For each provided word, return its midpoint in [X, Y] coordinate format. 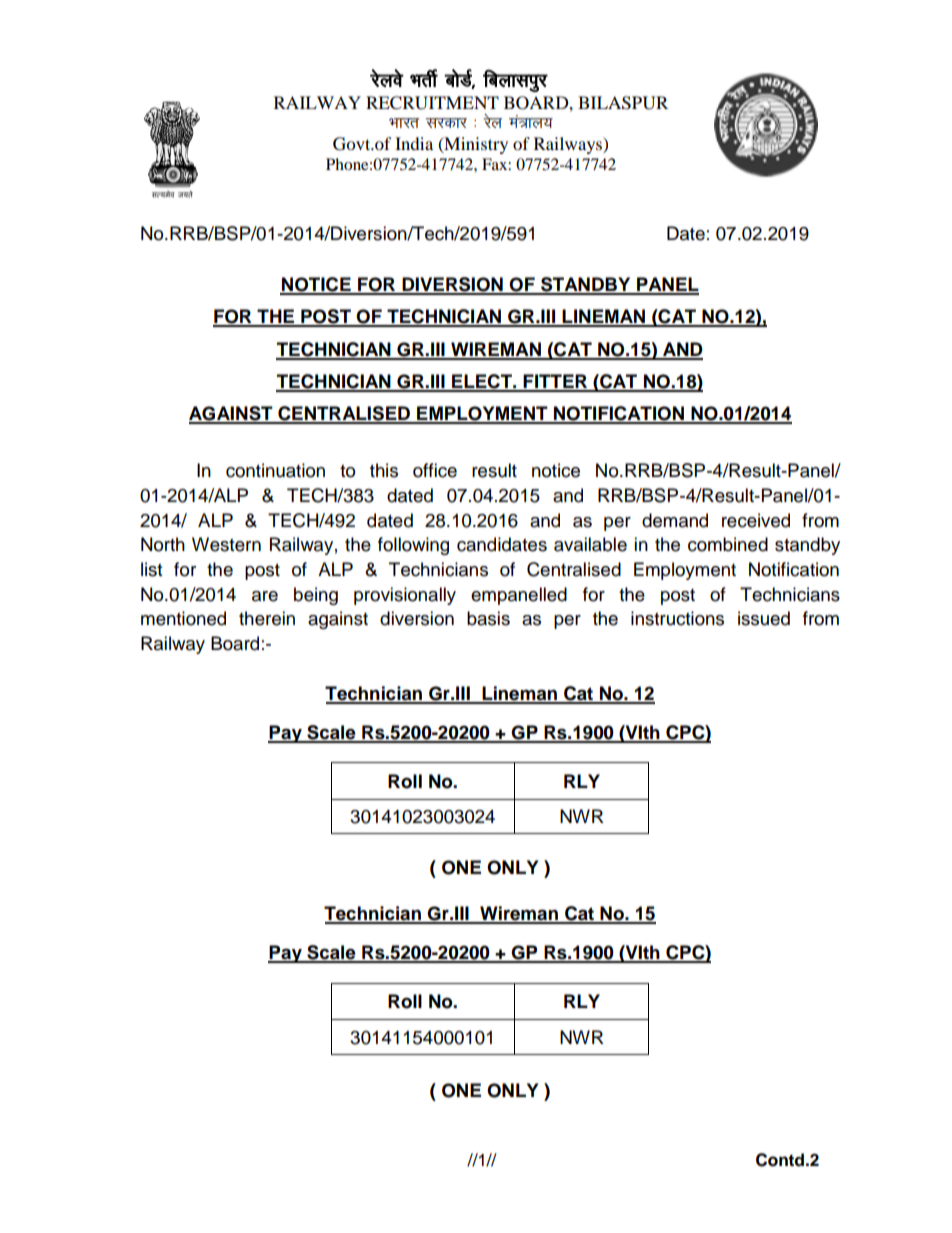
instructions [677, 618]
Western [226, 544]
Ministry [475, 145]
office [435, 470]
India [414, 143]
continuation [275, 470]
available [590, 544]
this [384, 470]
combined [728, 544]
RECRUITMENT [432, 103]
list [151, 569]
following [413, 546]
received [756, 520]
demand [675, 520]
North [163, 544]
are [265, 596]
